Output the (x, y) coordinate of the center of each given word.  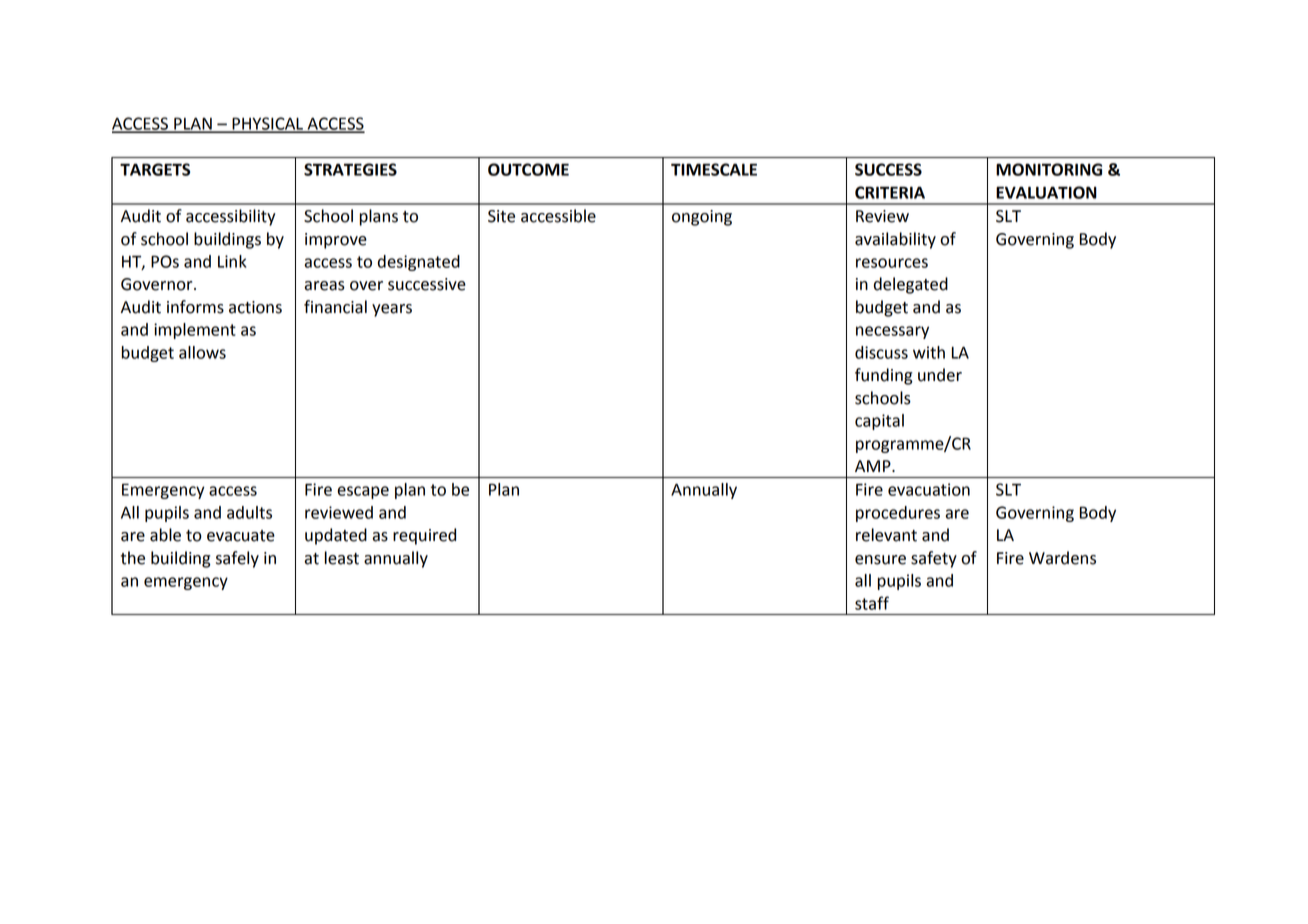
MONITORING (1049, 169)
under (940, 375)
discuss (881, 352)
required (424, 536)
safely (237, 559)
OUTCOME (528, 169)
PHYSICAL (267, 124)
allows (202, 352)
